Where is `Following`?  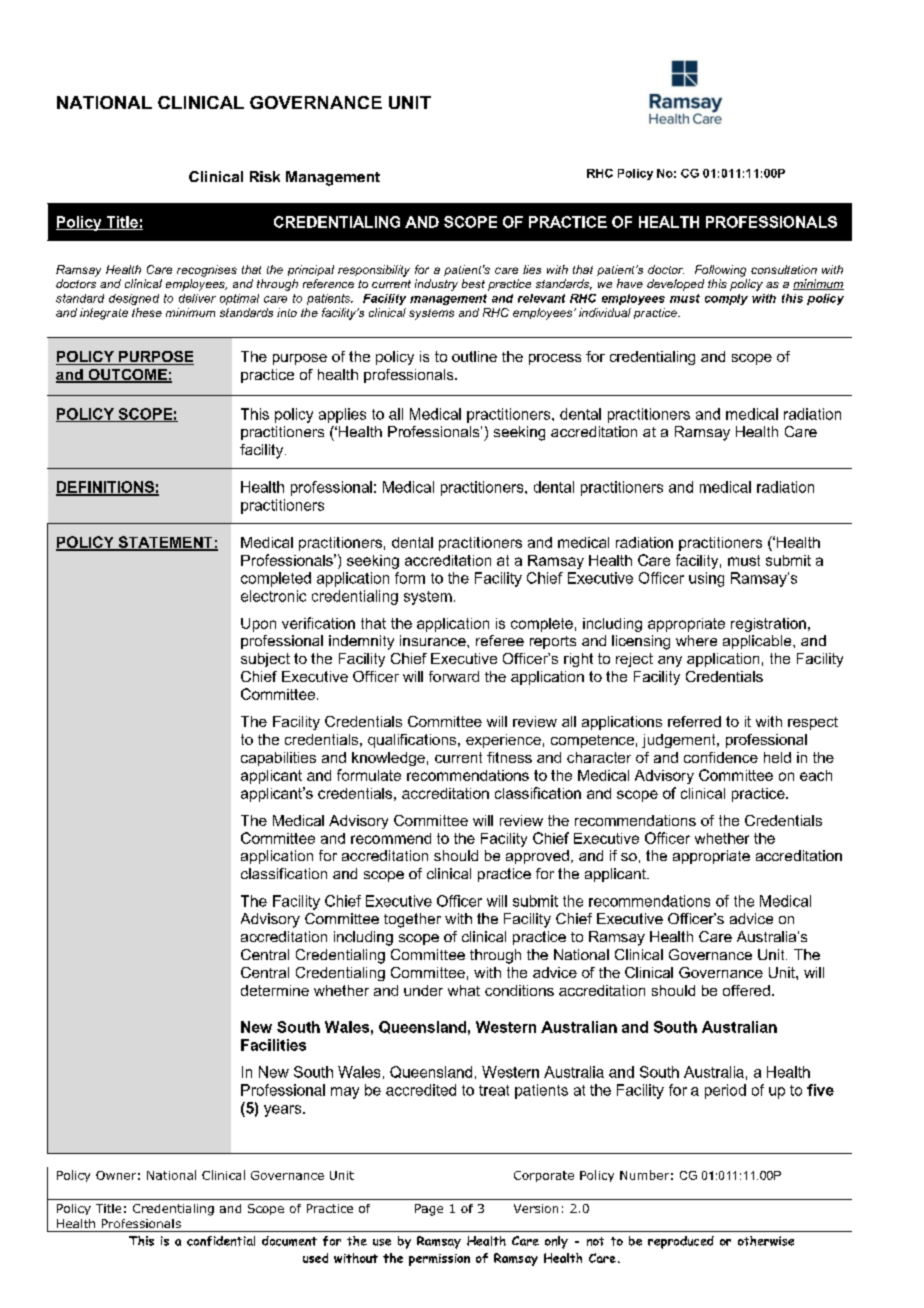
Following is located at coordinates (720, 271).
